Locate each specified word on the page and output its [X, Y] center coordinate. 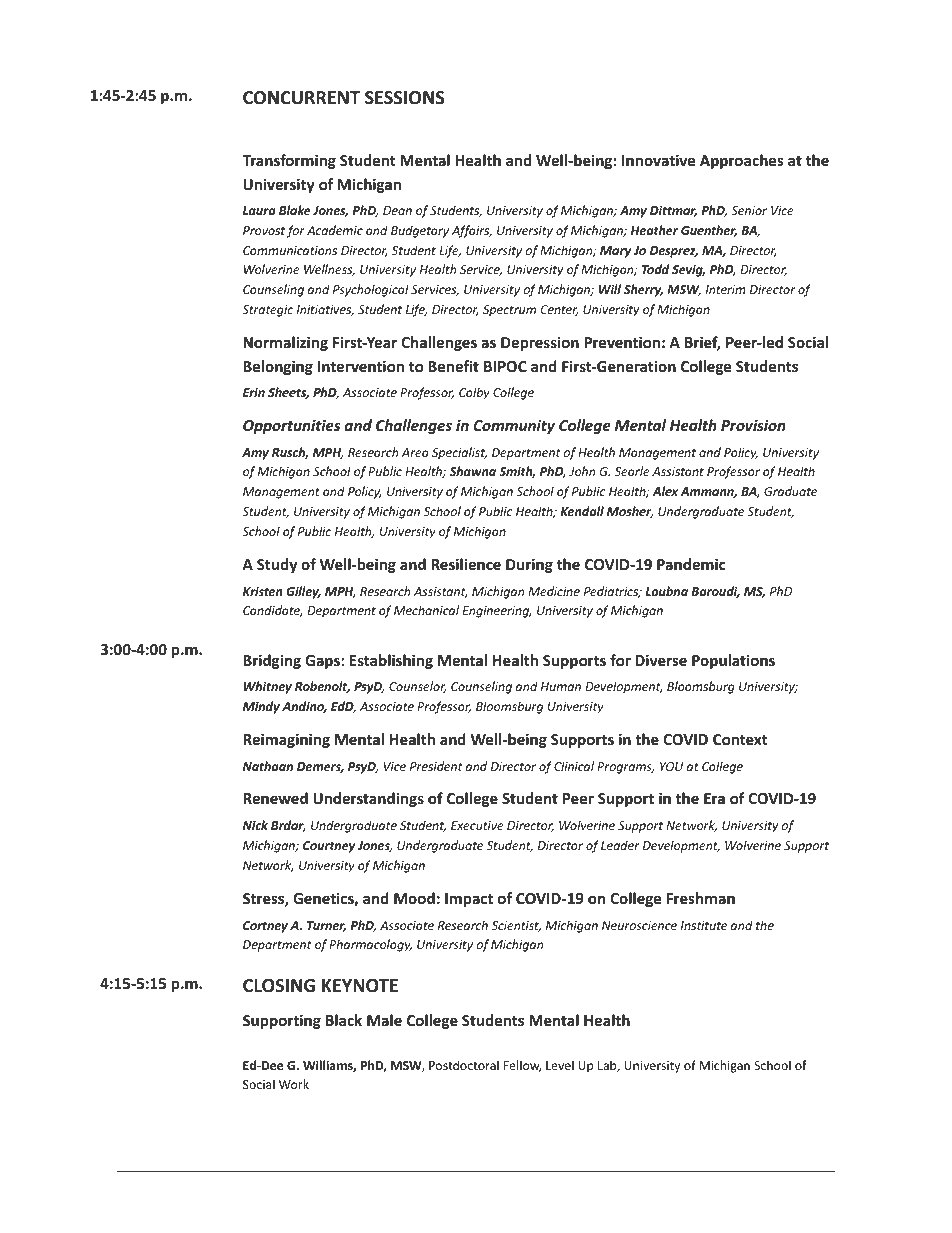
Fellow [522, 1066]
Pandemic [691, 564]
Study [277, 565]
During [529, 565]
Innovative [658, 160]
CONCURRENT [301, 98]
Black [344, 1020]
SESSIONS [404, 98]
